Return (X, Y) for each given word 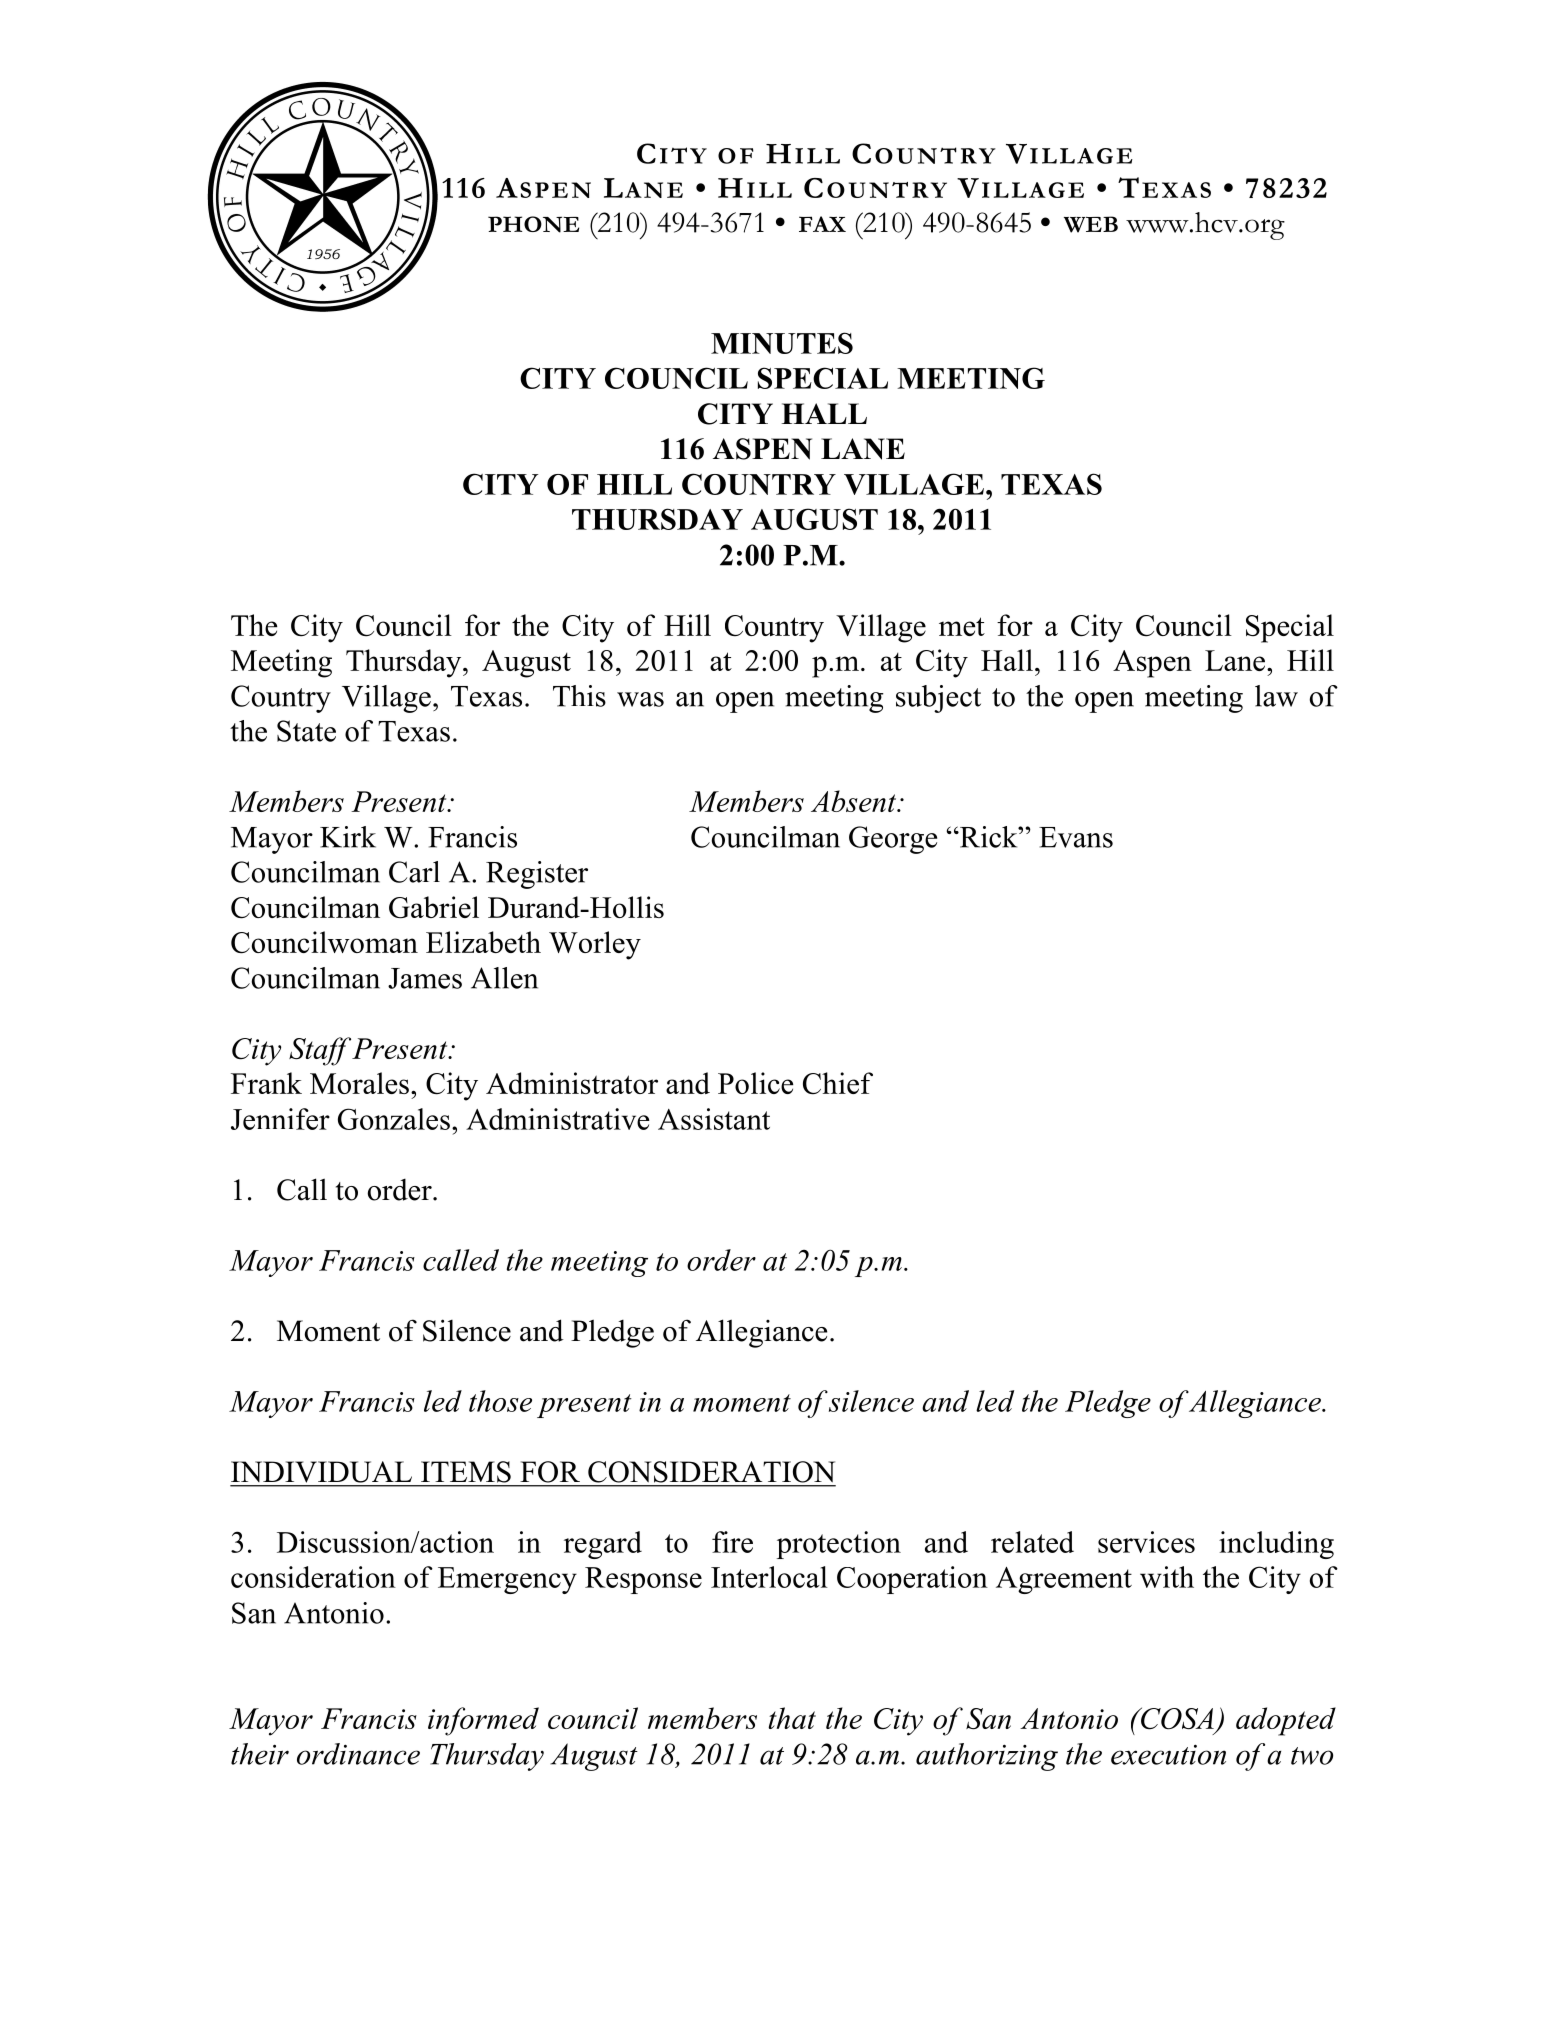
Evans (1076, 837)
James (425, 978)
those (500, 1401)
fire (732, 1542)
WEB (1091, 224)
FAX (822, 224)
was (640, 699)
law (1276, 696)
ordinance (358, 1754)
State (306, 731)
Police (756, 1083)
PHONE (533, 224)
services (1146, 1542)
